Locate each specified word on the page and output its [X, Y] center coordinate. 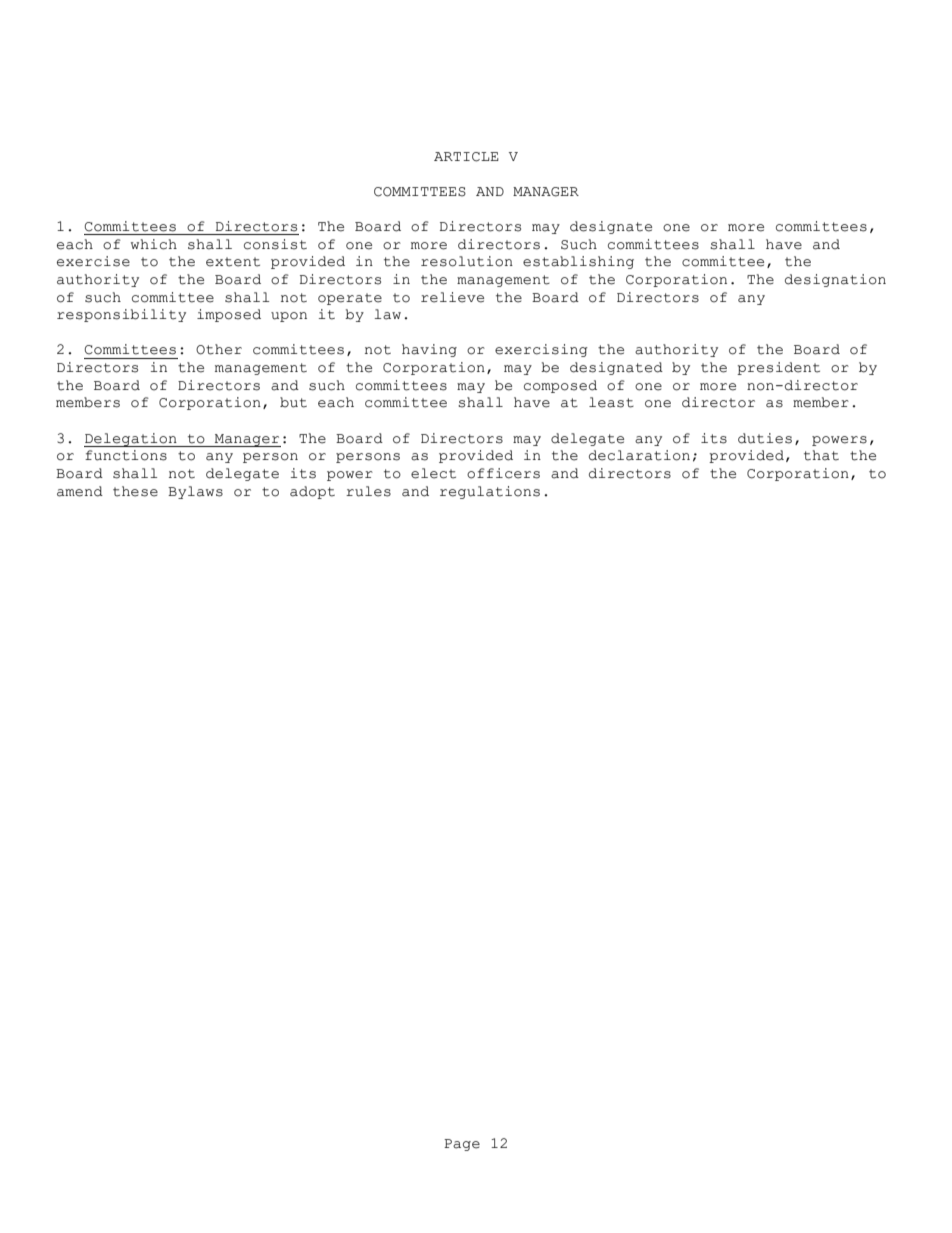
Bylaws [195, 492]
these [135, 491]
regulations [490, 492]
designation [835, 280]
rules [368, 491]
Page [462, 1145]
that [821, 455]
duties [765, 438]
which [154, 244]
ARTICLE [466, 157]
